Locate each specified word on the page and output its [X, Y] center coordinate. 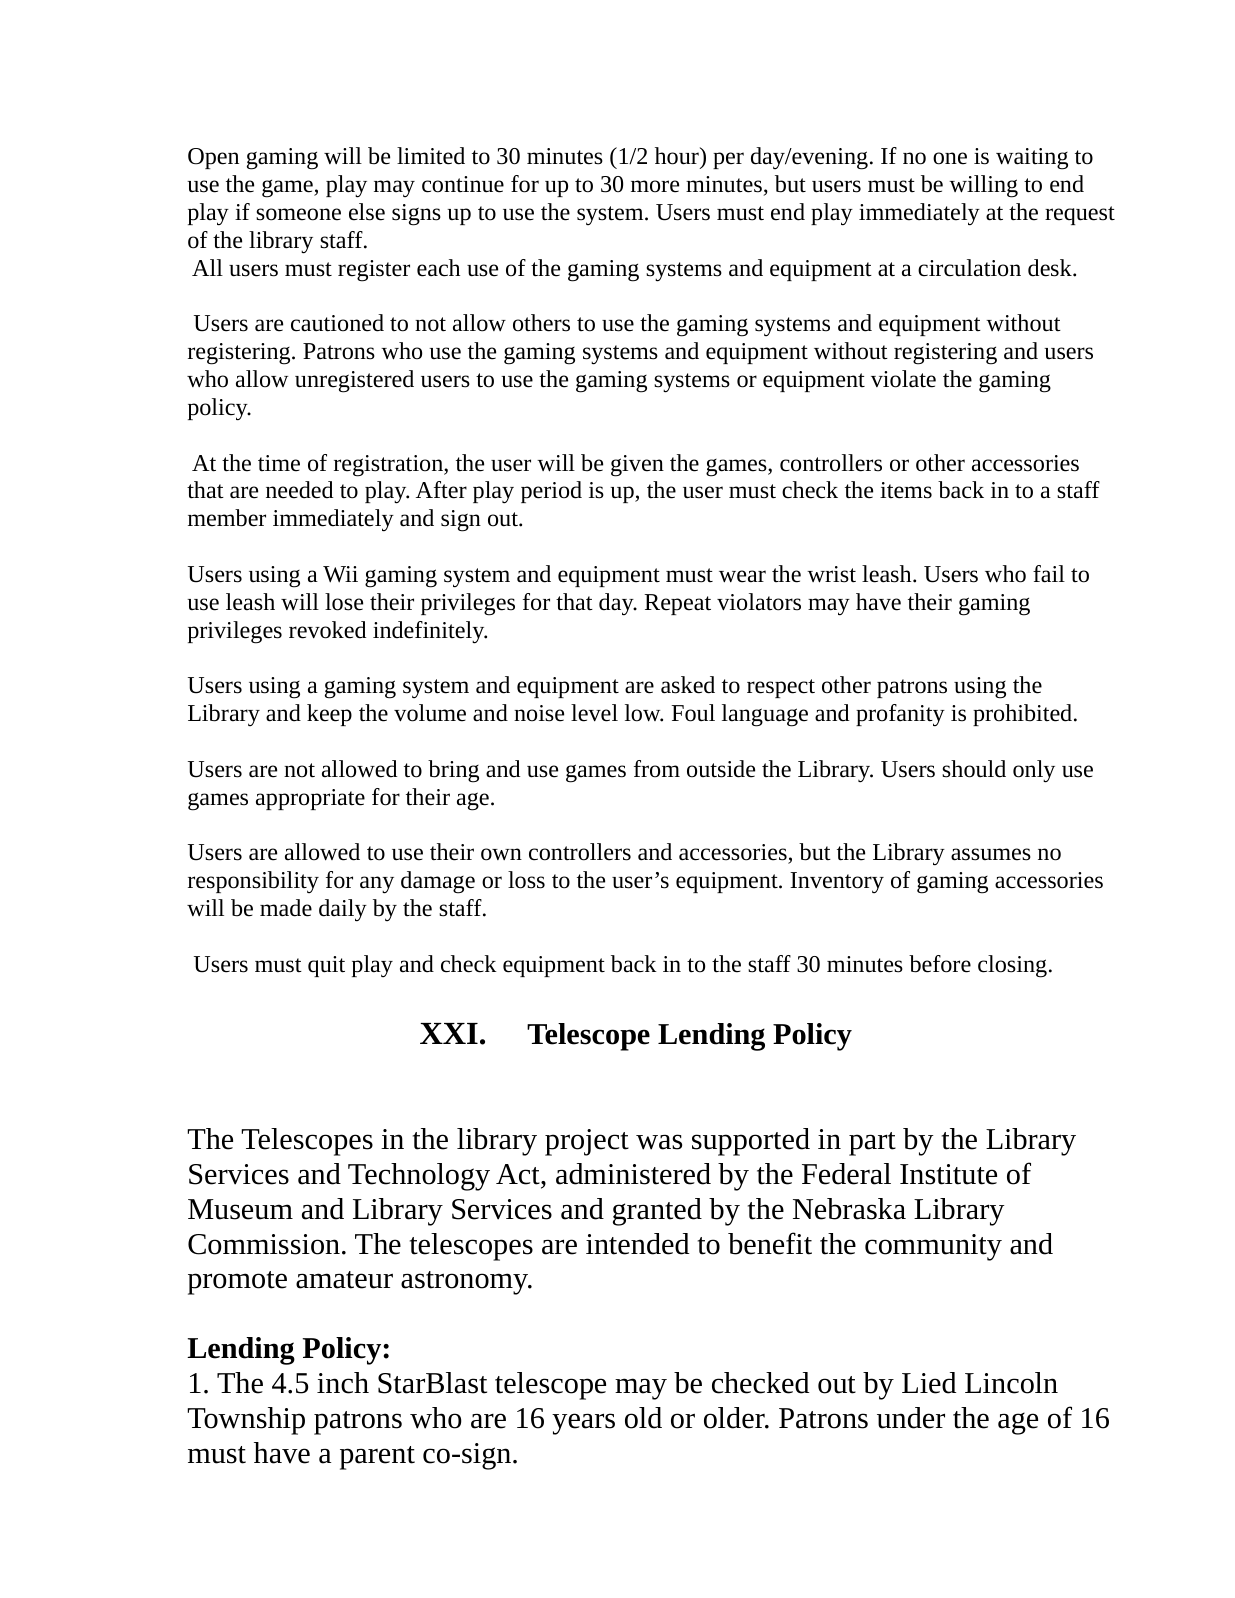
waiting [1032, 159]
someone [298, 214]
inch [343, 1383]
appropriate [310, 799]
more [655, 186]
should [974, 769]
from [657, 769]
